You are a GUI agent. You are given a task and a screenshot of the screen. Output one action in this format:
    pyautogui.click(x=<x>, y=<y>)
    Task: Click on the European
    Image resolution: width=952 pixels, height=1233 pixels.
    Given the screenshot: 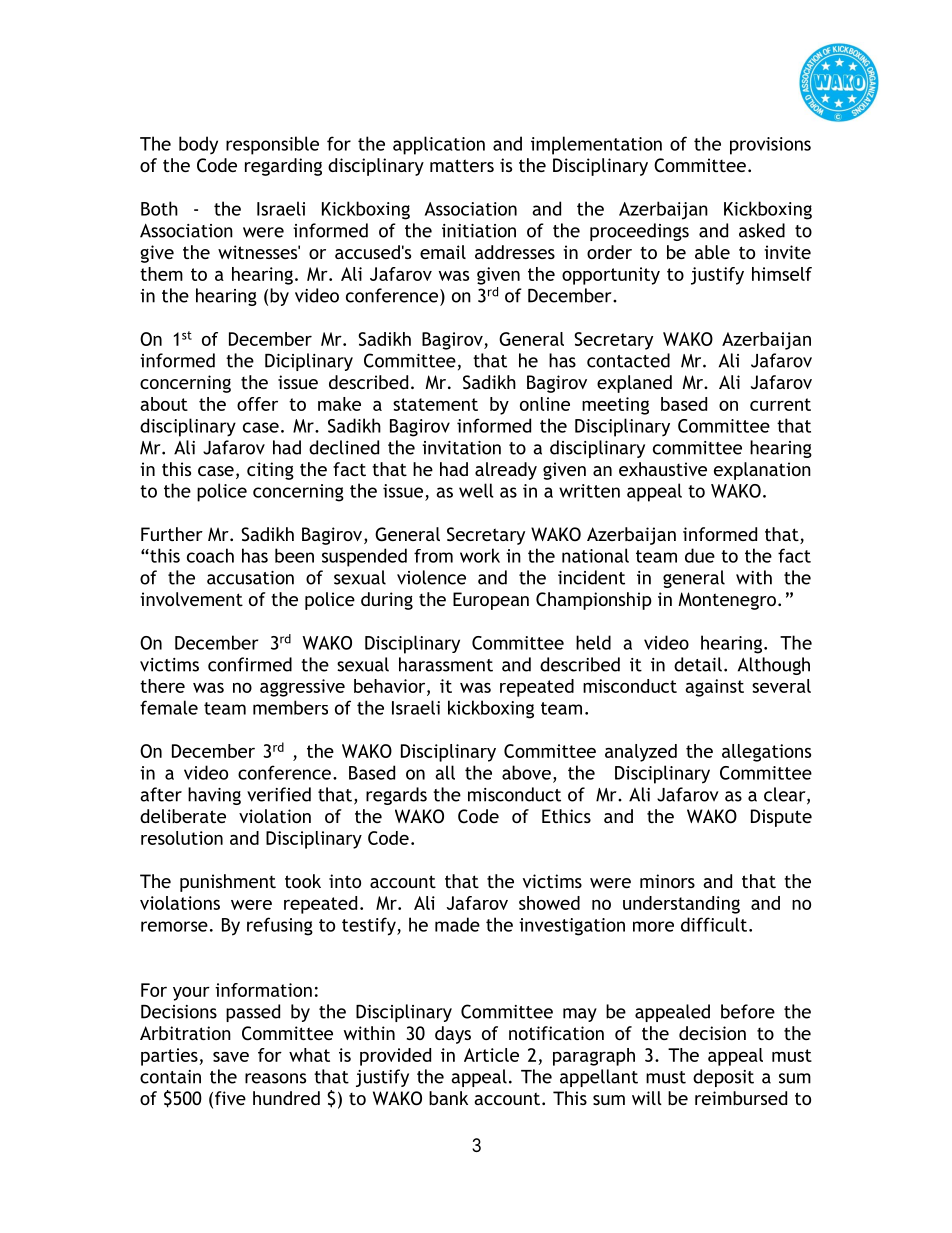 What is the action you would take?
    pyautogui.click(x=491, y=601)
